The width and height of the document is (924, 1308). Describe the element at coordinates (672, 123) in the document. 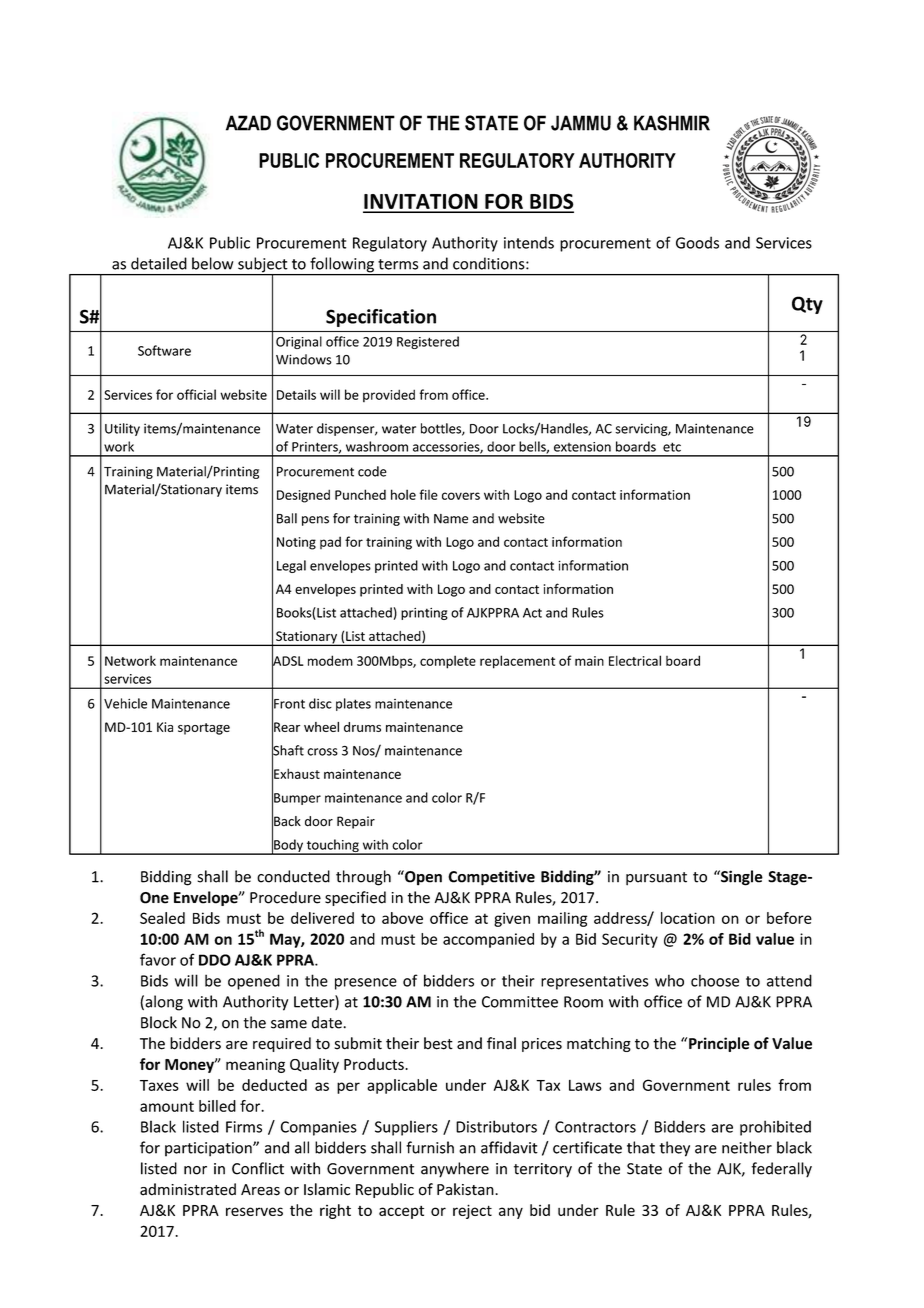

I see `KASHMIR` at that location.
